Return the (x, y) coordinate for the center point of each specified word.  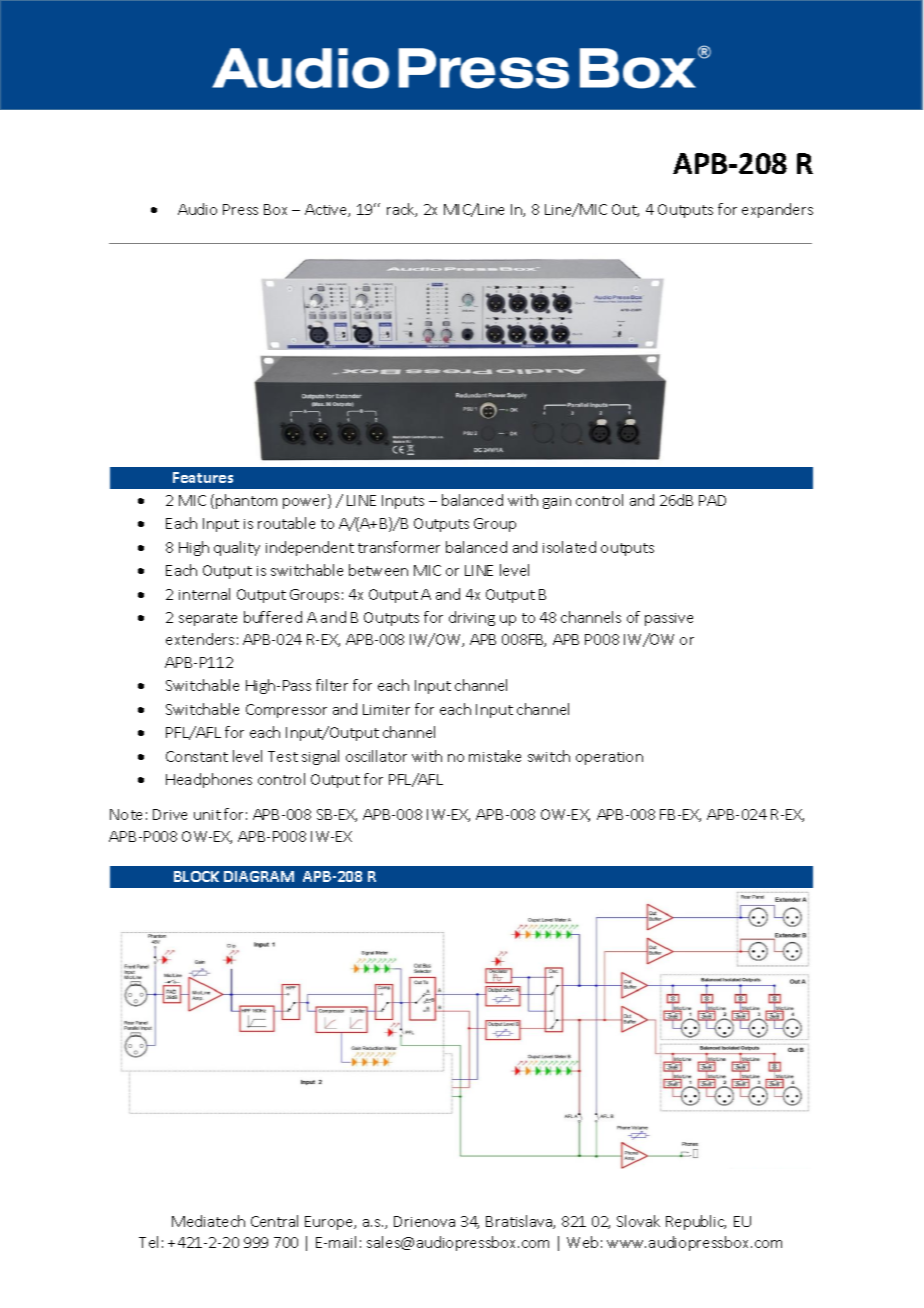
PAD (712, 500)
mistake (495, 756)
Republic (696, 1222)
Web (582, 1242)
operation (609, 758)
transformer (399, 547)
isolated (569, 547)
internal (204, 594)
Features (203, 477)
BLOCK (196, 876)
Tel (148, 1242)
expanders (777, 210)
